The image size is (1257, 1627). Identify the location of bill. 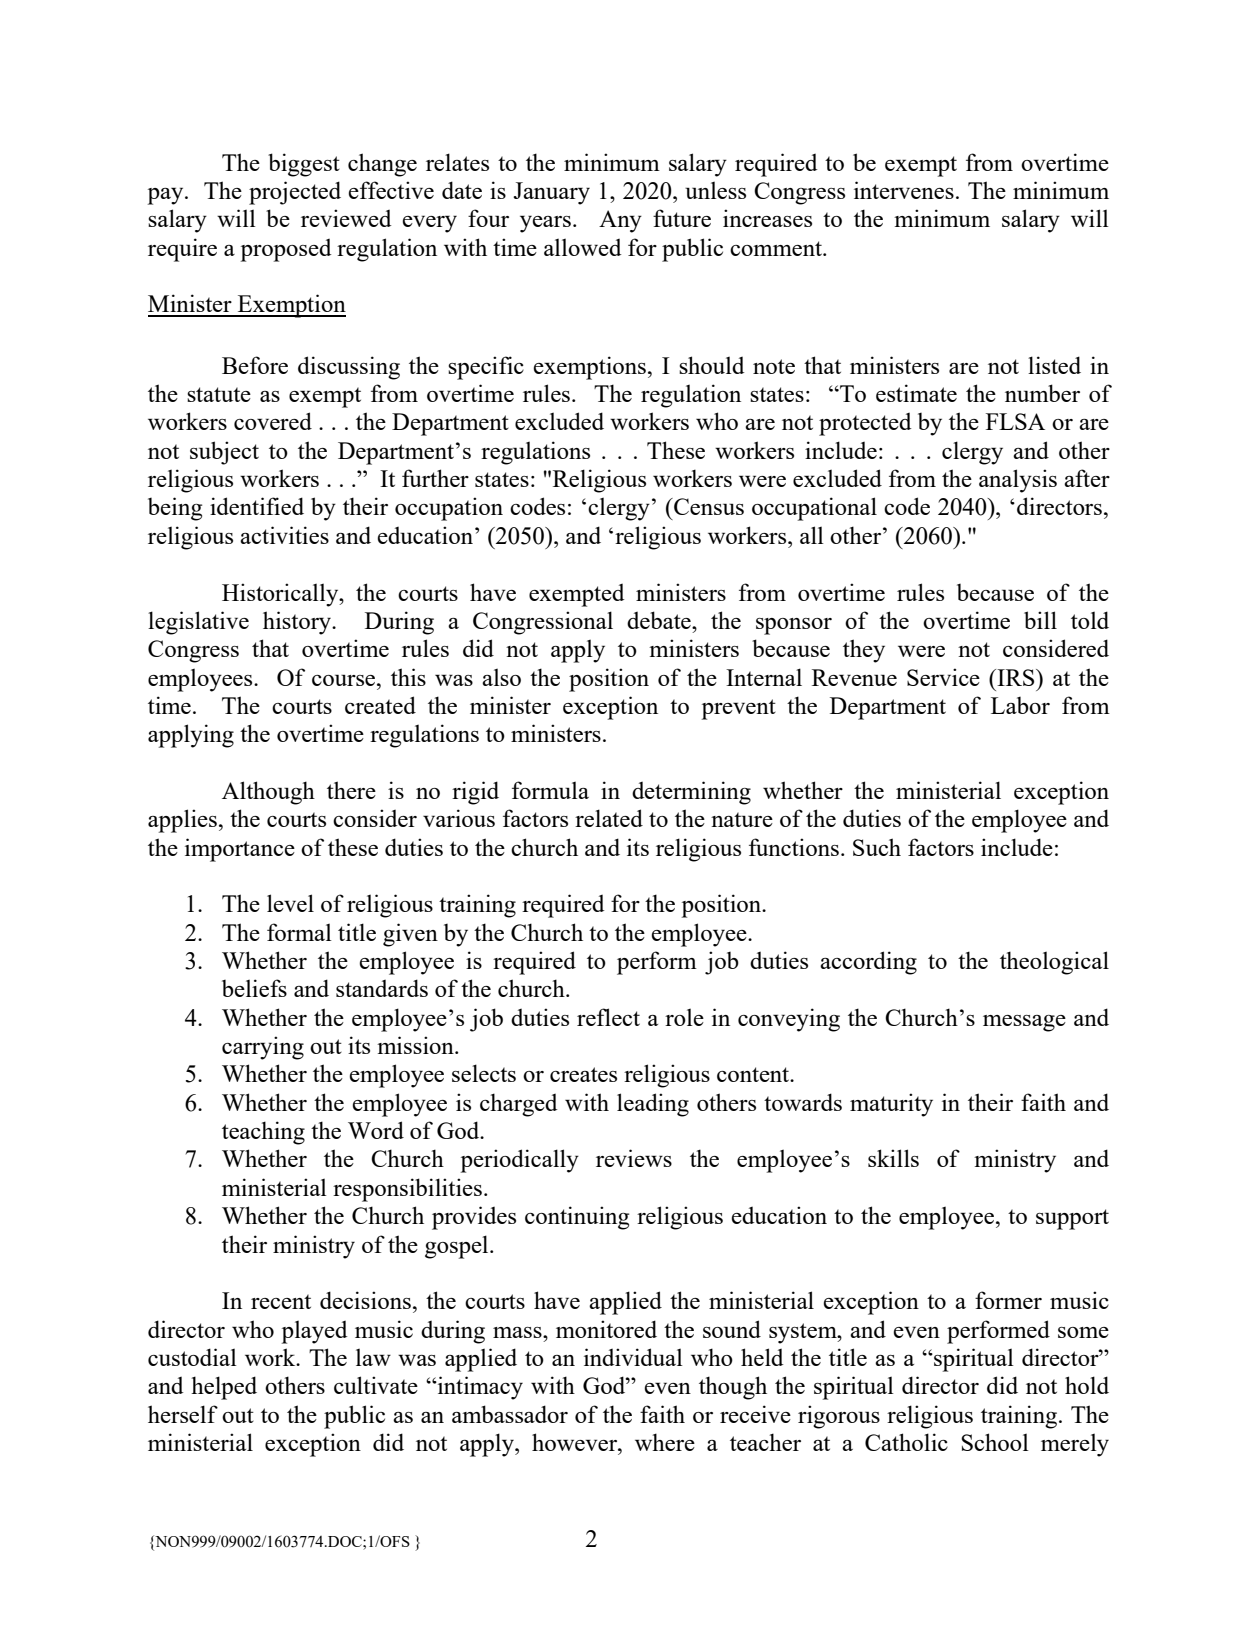
(1040, 620).
